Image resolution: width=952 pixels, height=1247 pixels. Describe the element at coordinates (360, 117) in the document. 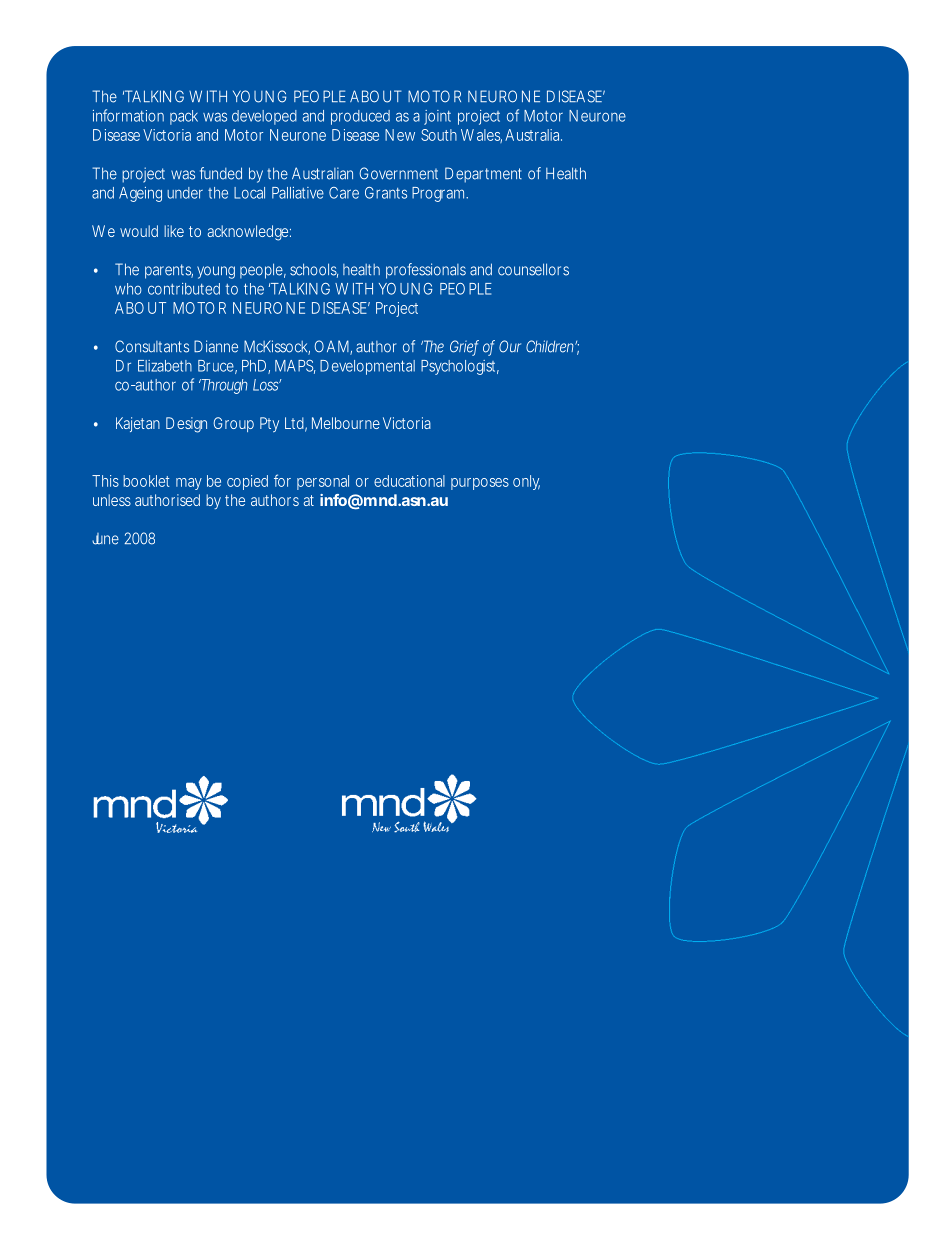

I see `produced` at that location.
